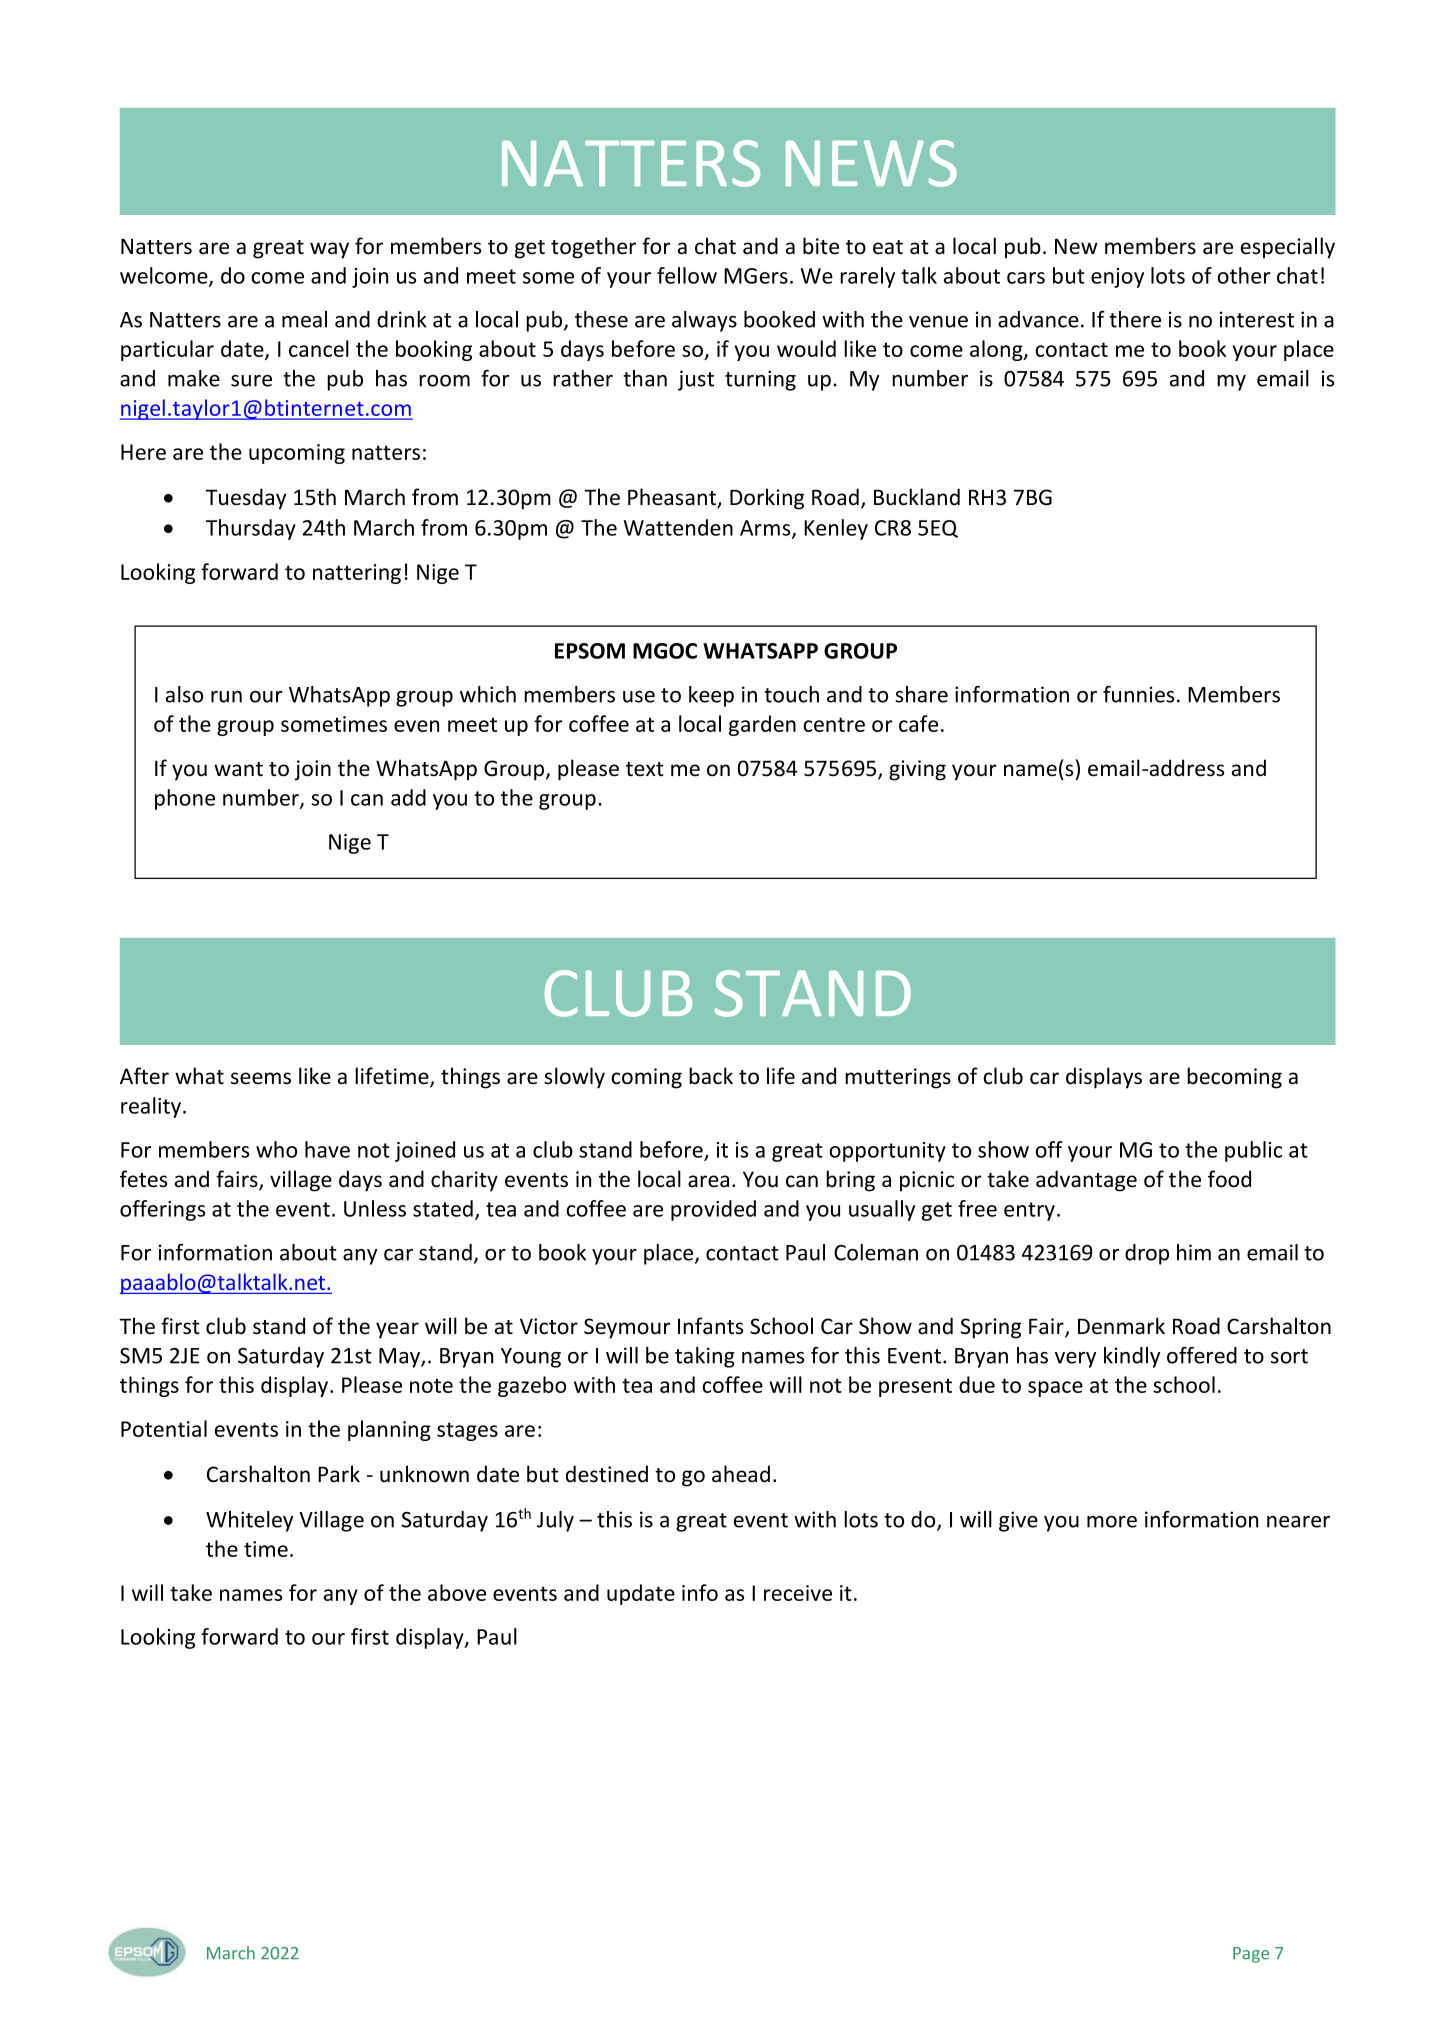 The width and height of the image is (1438, 2033). I want to click on seems, so click(261, 1078).
